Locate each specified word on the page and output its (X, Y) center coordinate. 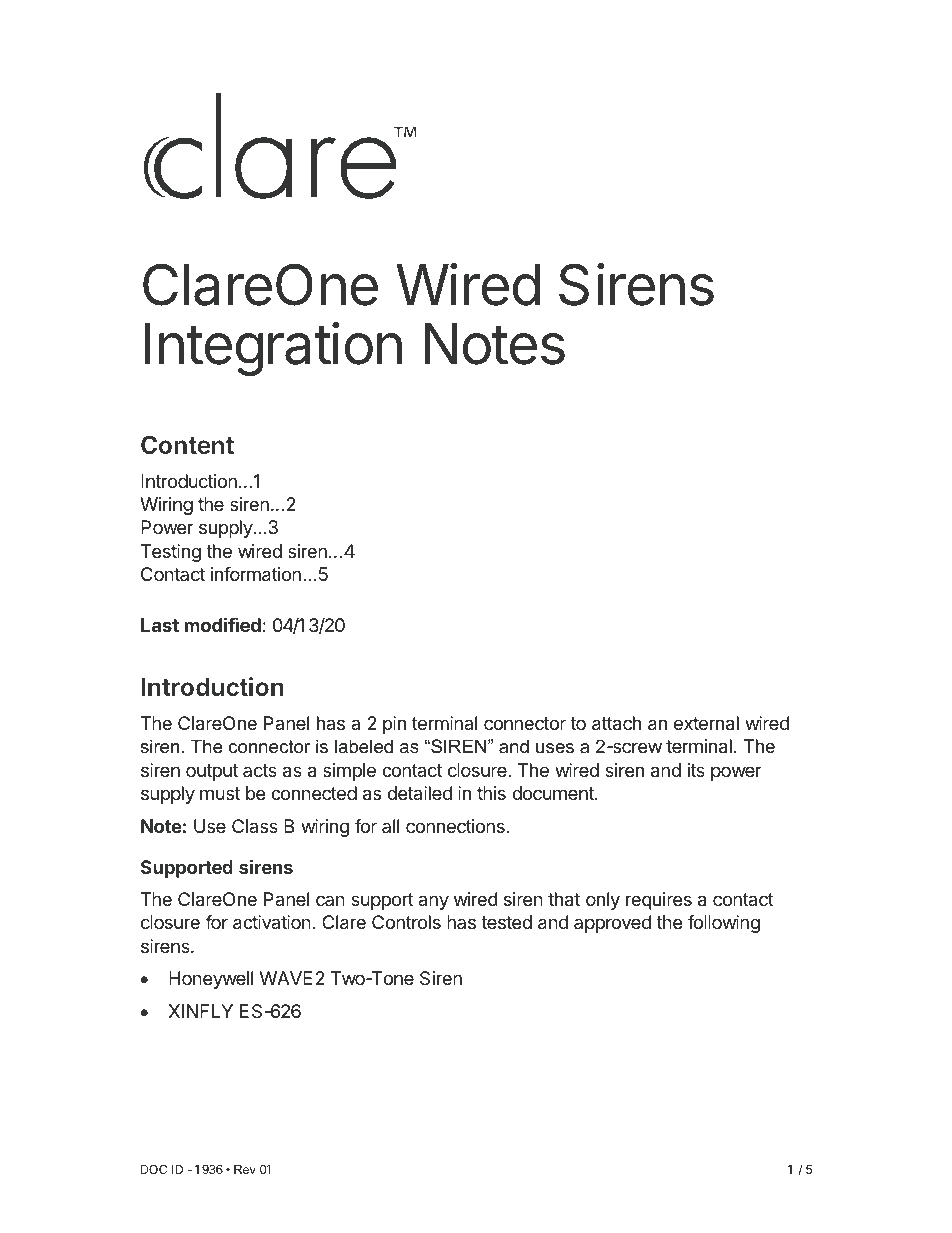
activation (272, 922)
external (706, 723)
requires (659, 901)
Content (187, 445)
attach (616, 723)
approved (612, 924)
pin (394, 725)
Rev (245, 1169)
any (433, 902)
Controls (406, 922)
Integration (273, 349)
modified (222, 624)
